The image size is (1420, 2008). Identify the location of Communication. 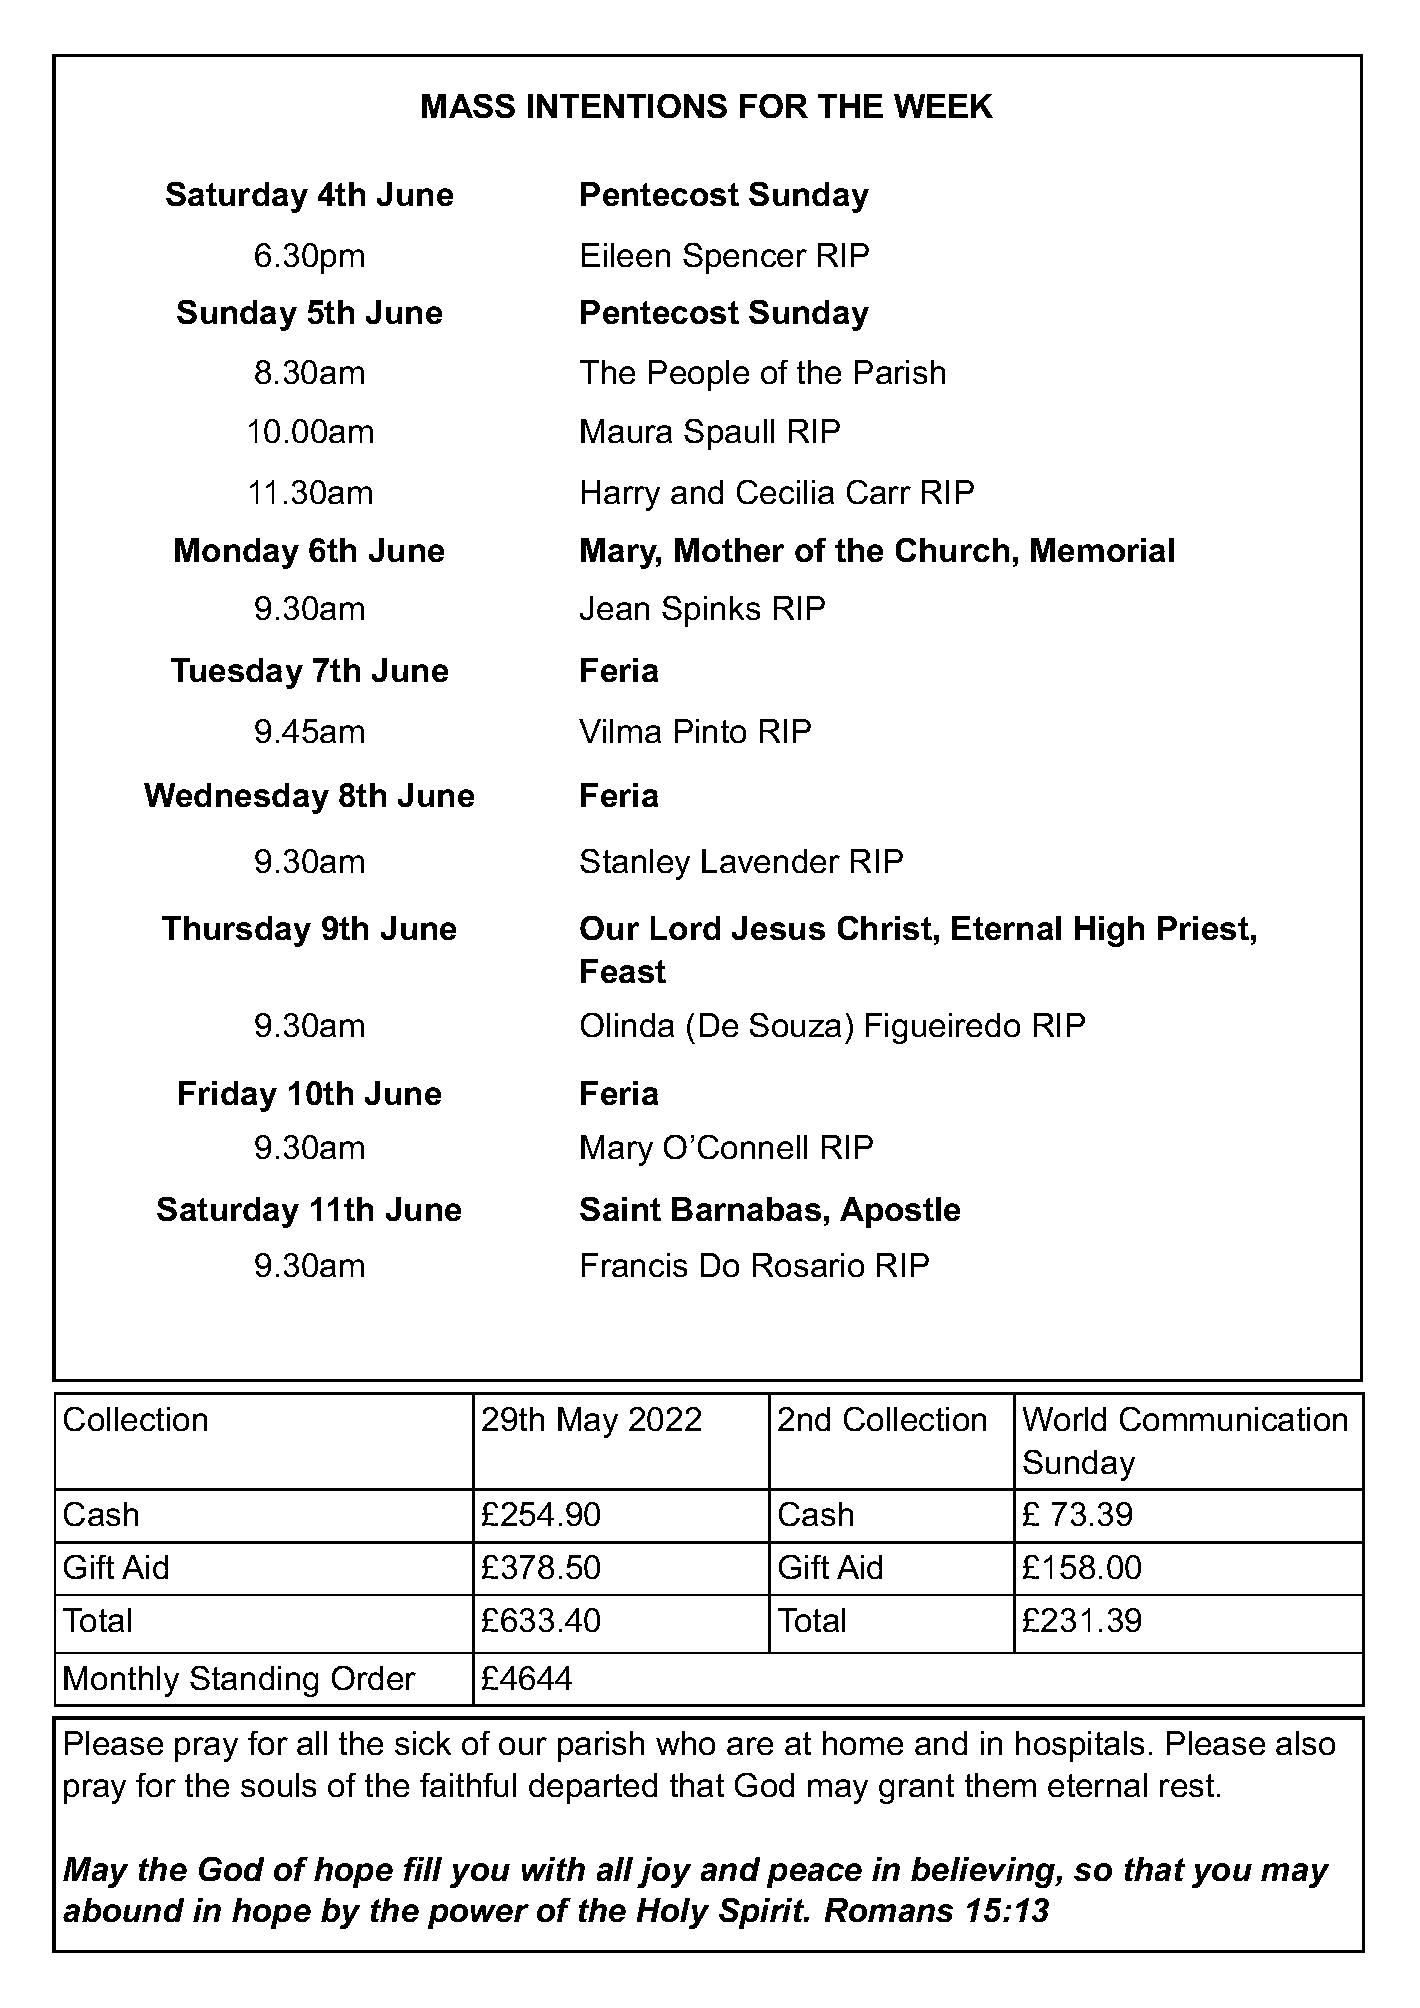
(1233, 1419).
